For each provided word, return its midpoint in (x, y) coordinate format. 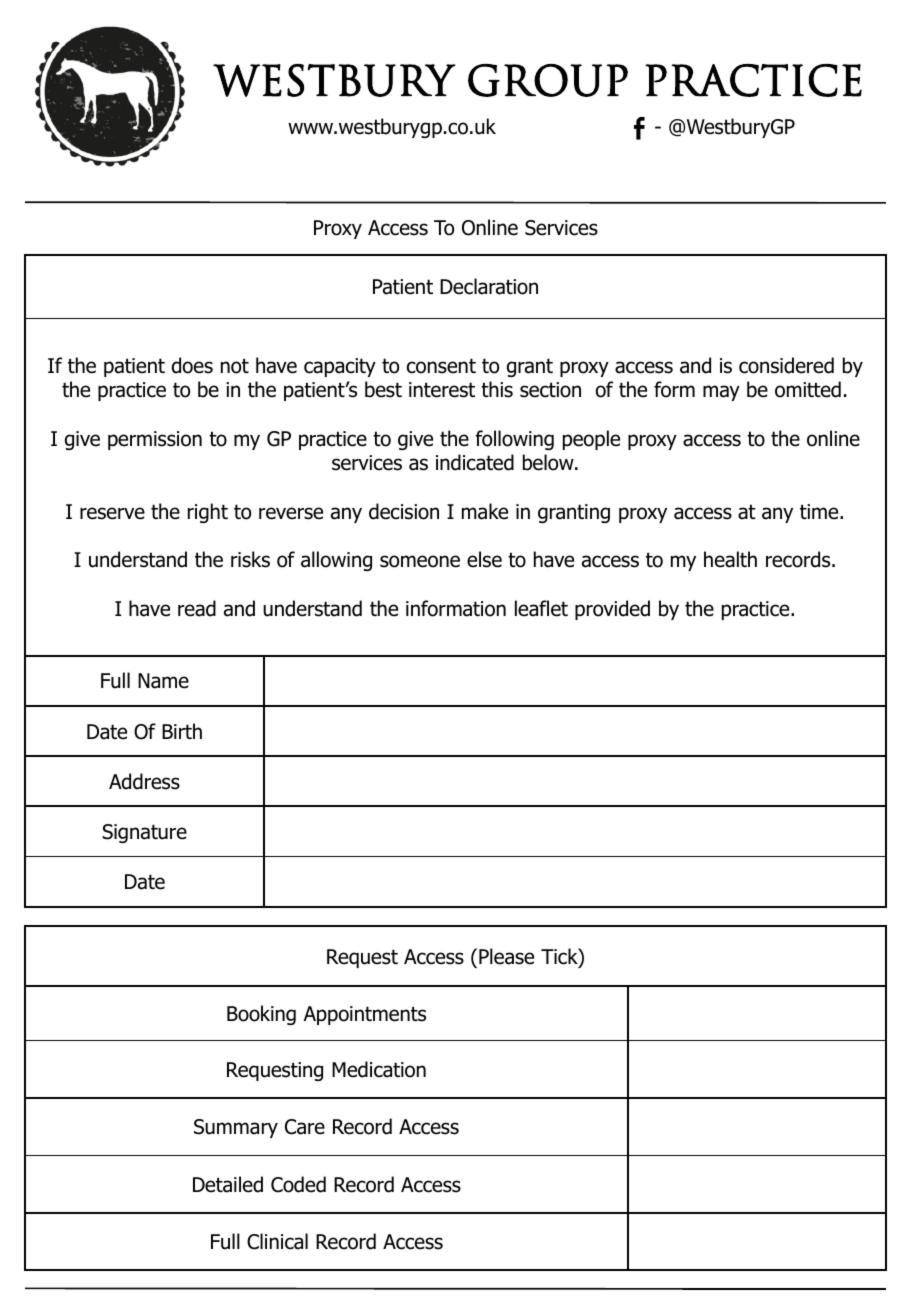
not (235, 366)
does (192, 365)
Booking (261, 1015)
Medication (379, 1069)
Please (506, 956)
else (484, 559)
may (721, 393)
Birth (182, 731)
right (208, 513)
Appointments (365, 1015)
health (730, 559)
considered (786, 365)
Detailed (228, 1184)
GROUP (548, 80)
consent (441, 366)
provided (612, 610)
